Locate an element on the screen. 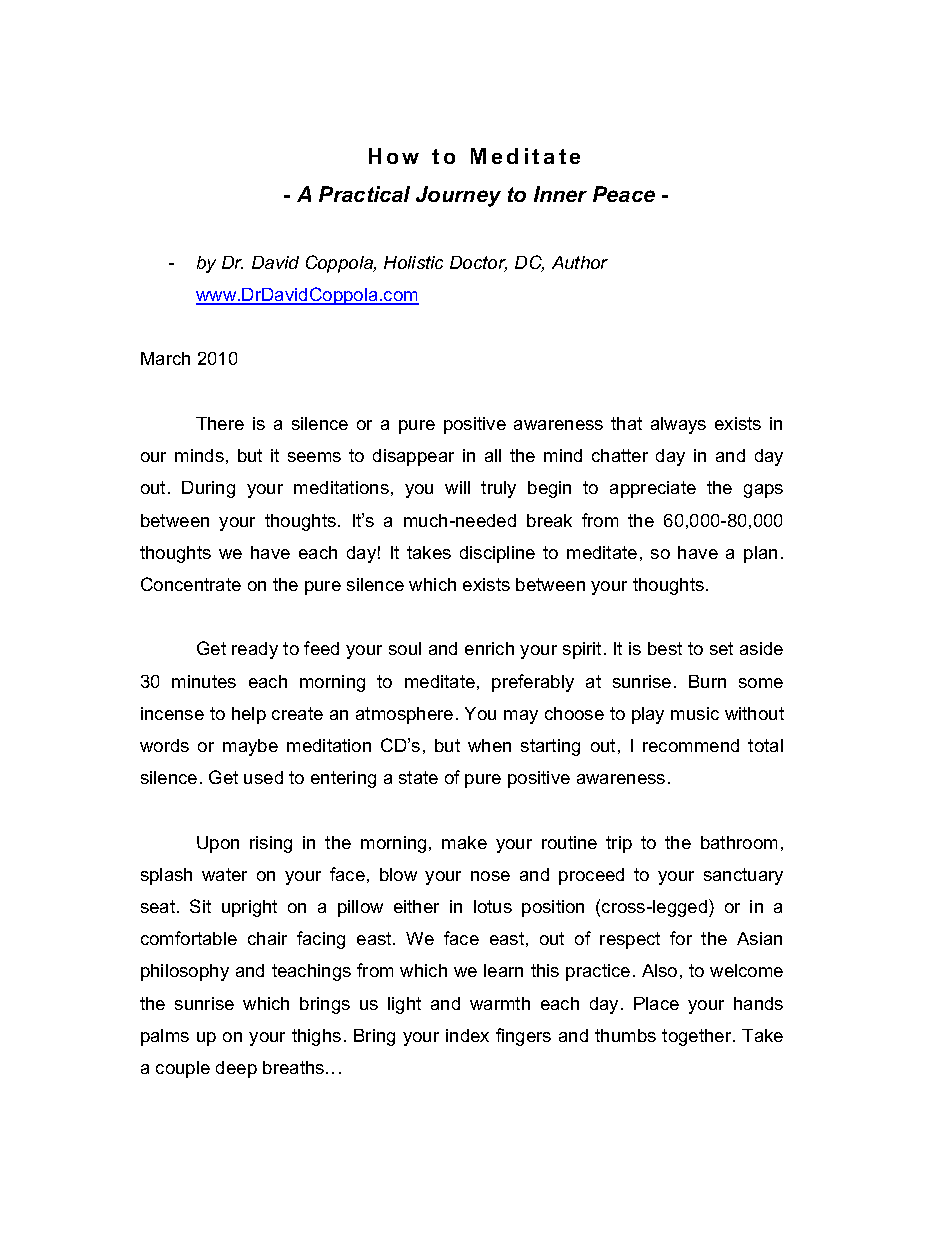  ready is located at coordinates (255, 650).
